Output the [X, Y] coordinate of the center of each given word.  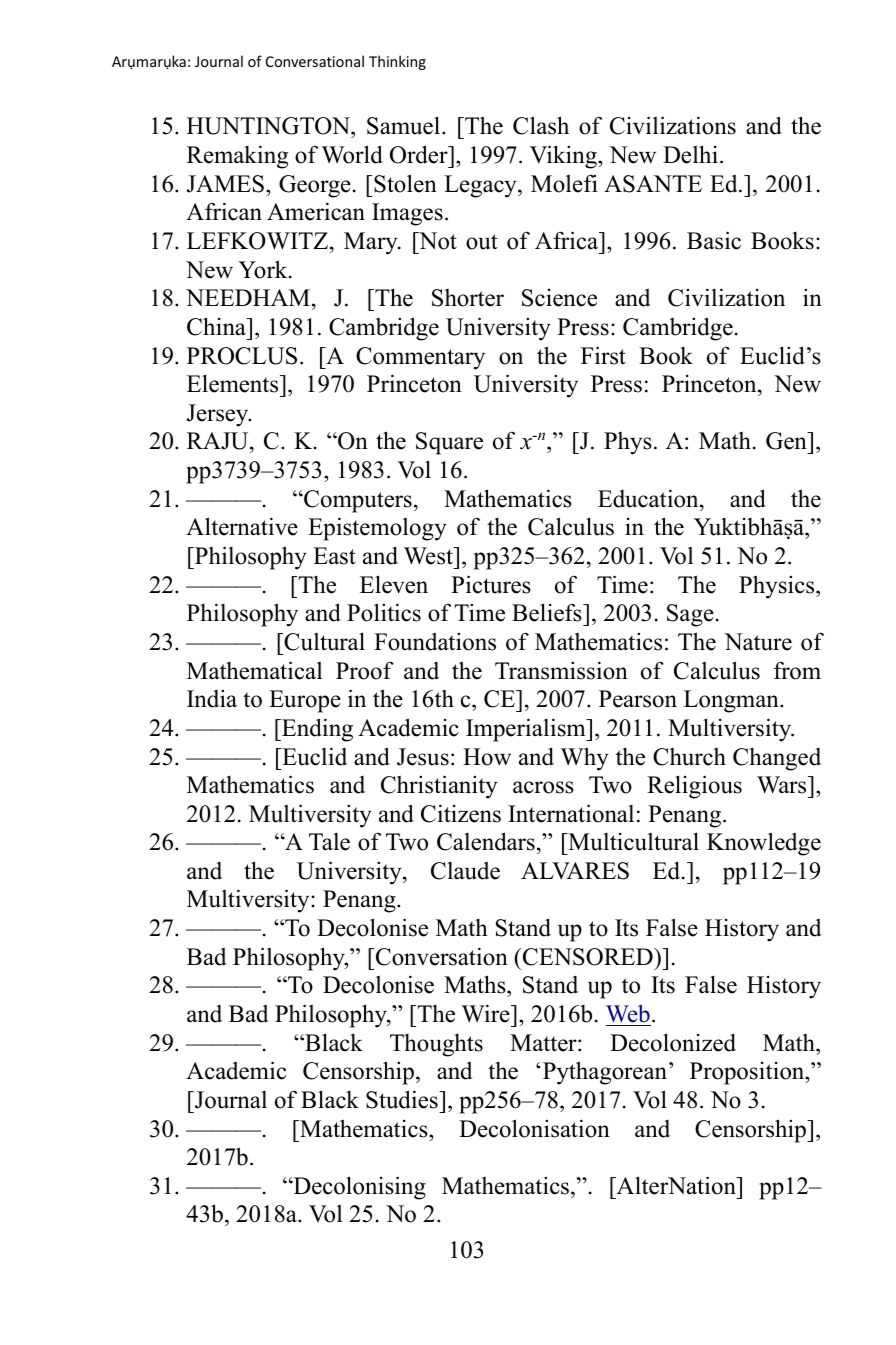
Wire [486, 1013]
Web [628, 1013]
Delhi [690, 154]
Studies [403, 1099]
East [334, 556]
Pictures [491, 584]
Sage [690, 615]
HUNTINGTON [269, 127]
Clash [541, 125]
